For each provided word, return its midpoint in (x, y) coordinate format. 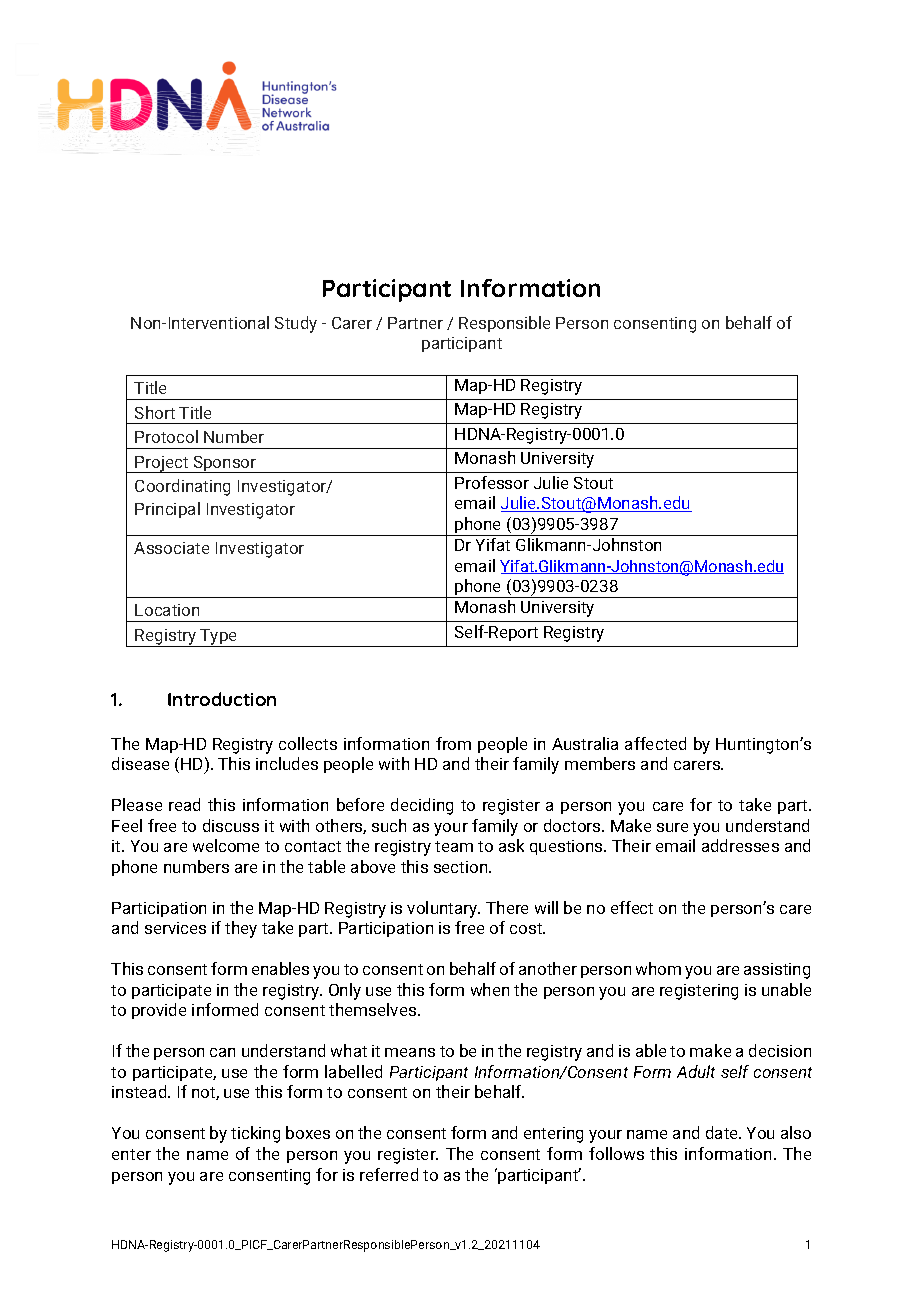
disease (140, 763)
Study (296, 324)
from (453, 743)
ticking (255, 1134)
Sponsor (225, 464)
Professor (492, 482)
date (723, 1132)
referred (389, 1174)
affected (655, 743)
